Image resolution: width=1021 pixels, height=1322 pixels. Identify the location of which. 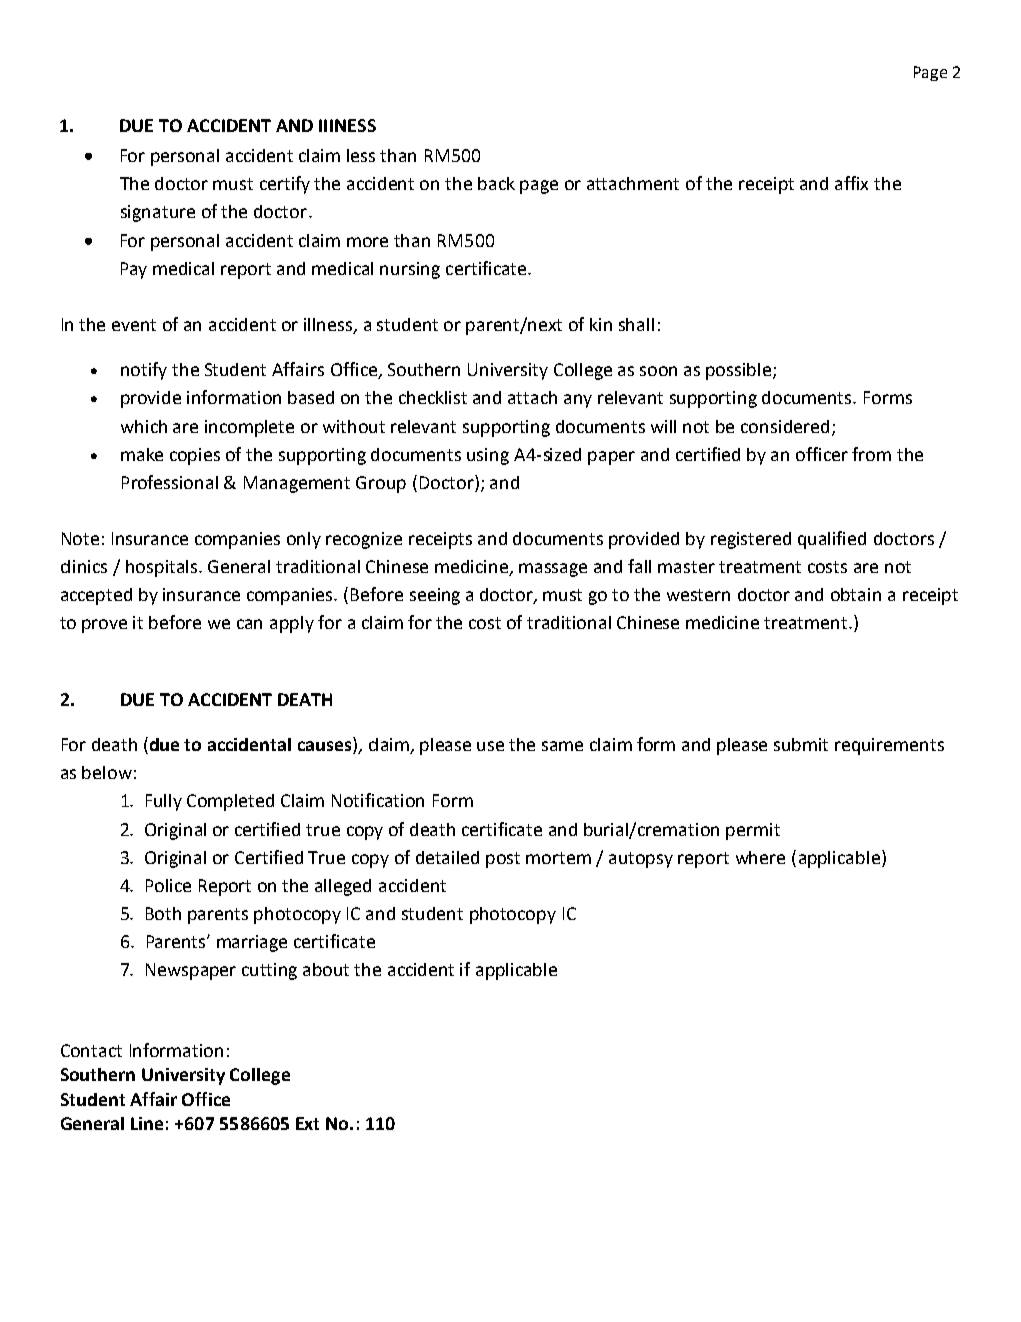
(144, 426).
